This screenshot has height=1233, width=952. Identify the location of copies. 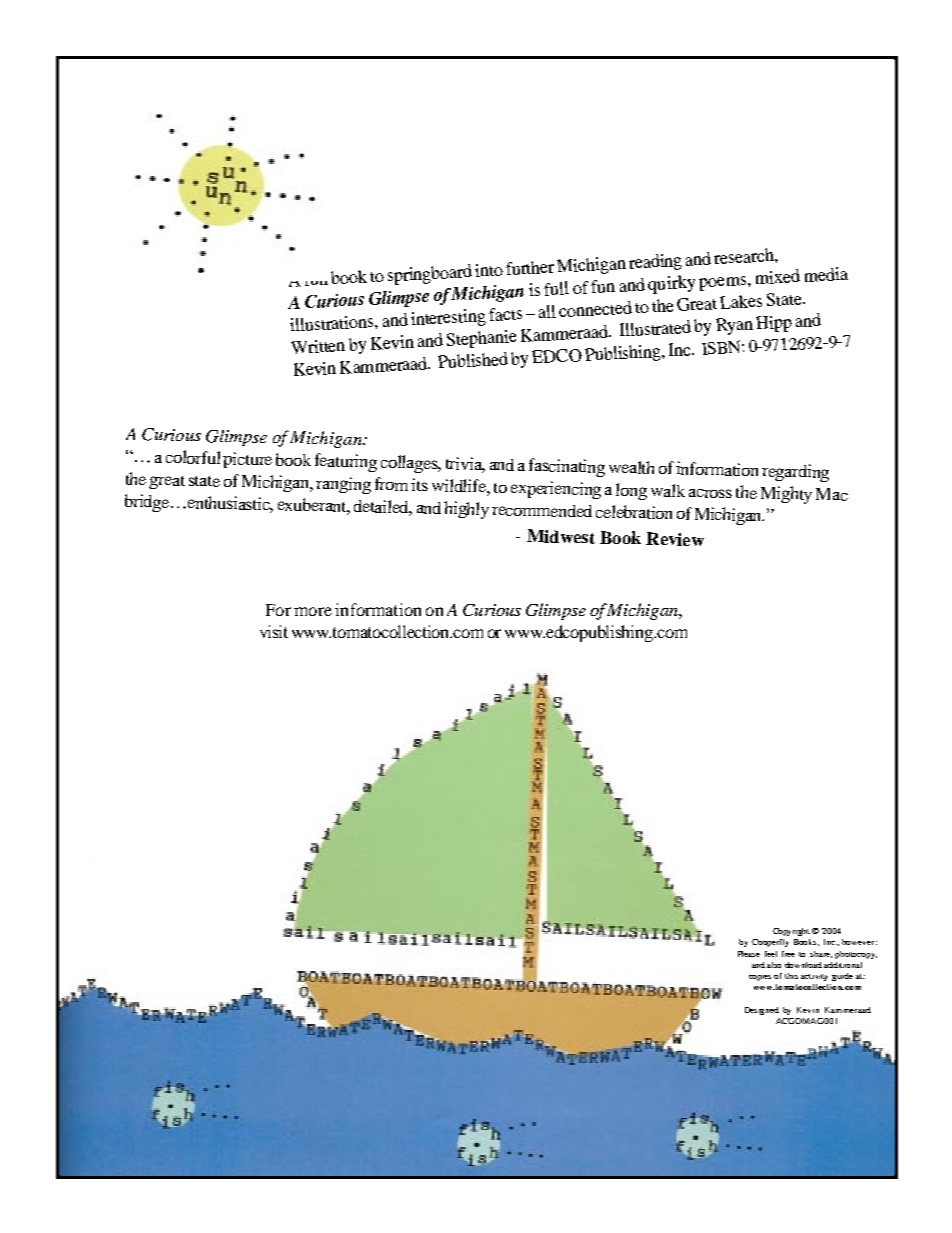
(760, 978).
